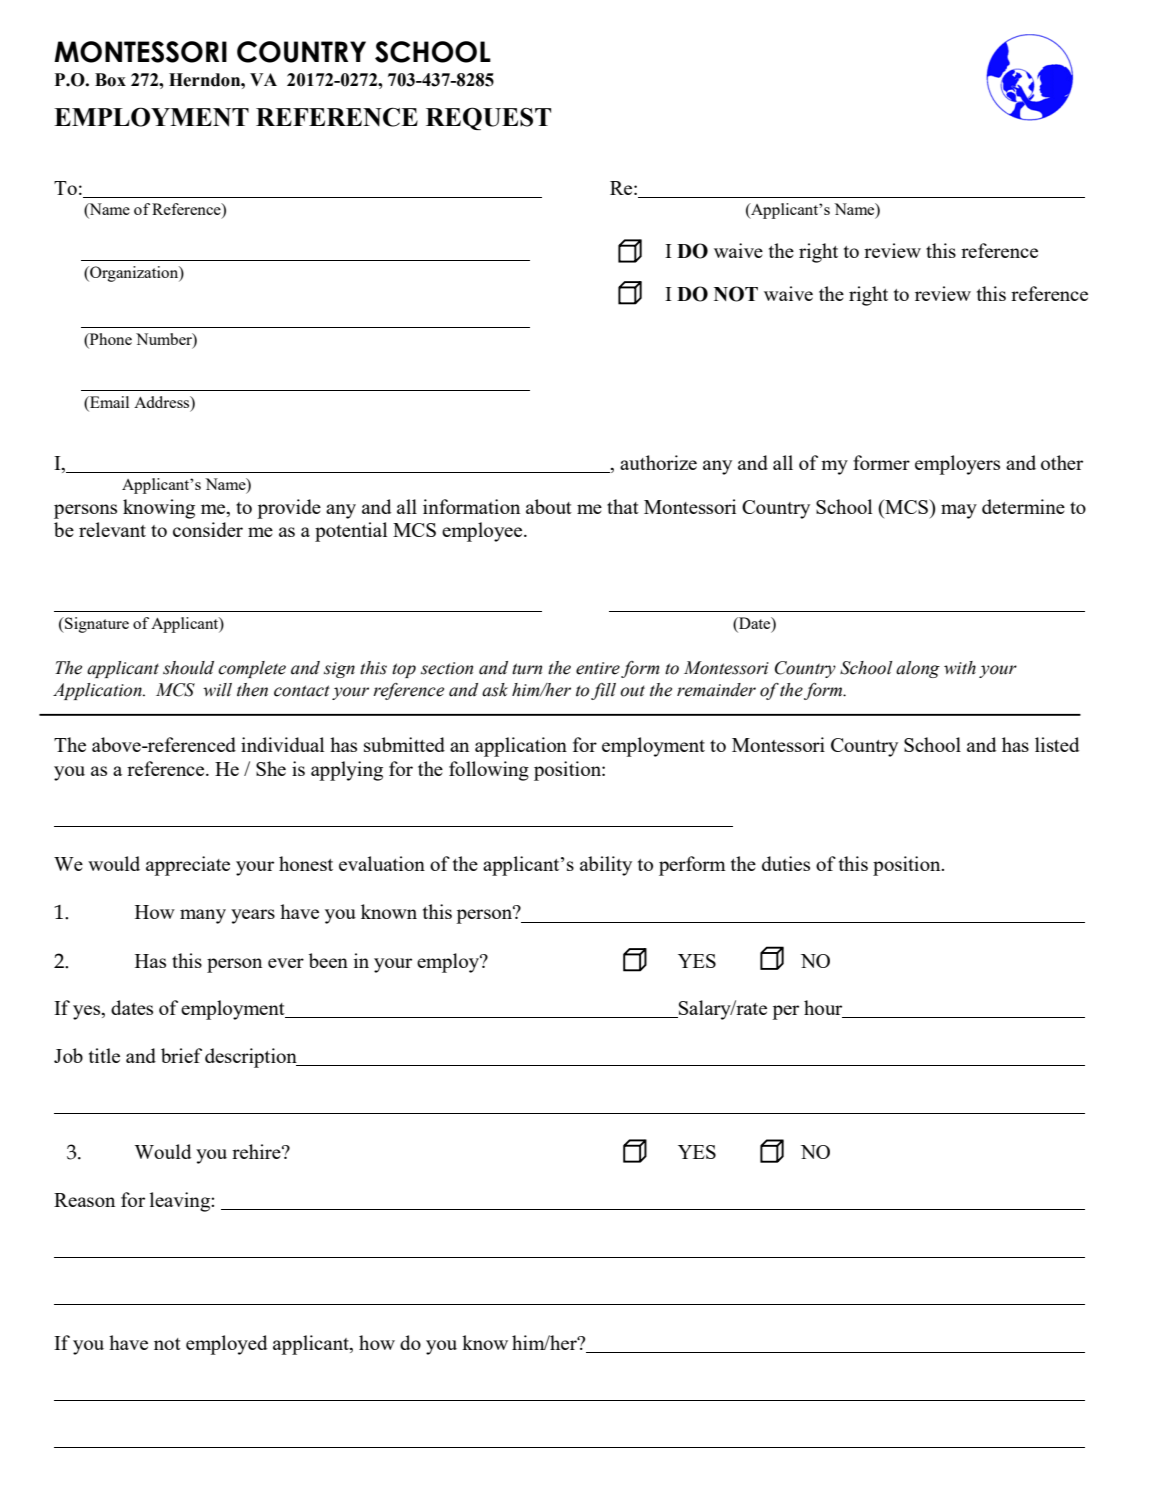 The image size is (1154, 1493). I want to click on rehire, so click(257, 1151).
